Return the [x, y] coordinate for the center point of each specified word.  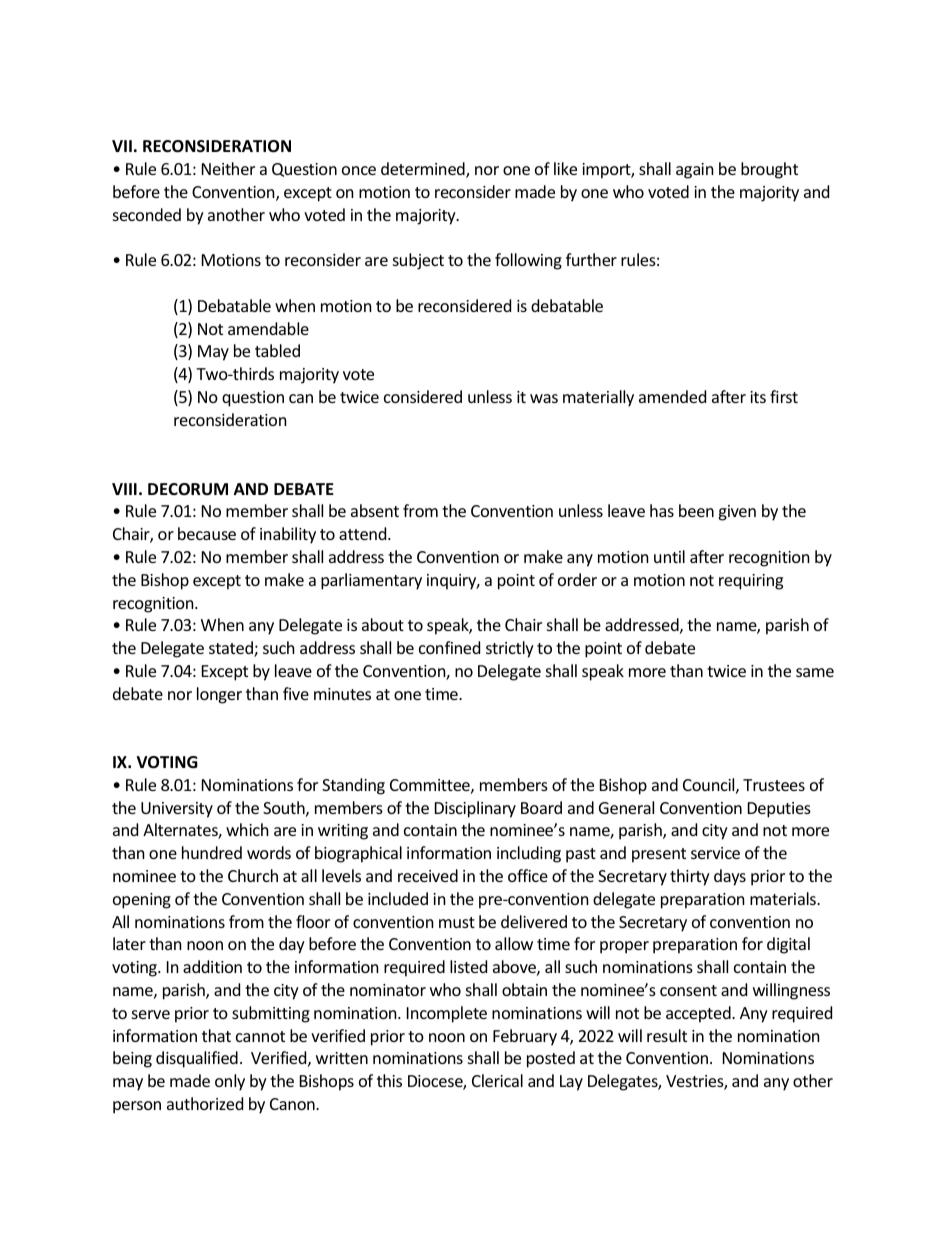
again [695, 171]
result [667, 1035]
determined [424, 170]
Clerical [497, 1080]
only [230, 1082]
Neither [228, 168]
